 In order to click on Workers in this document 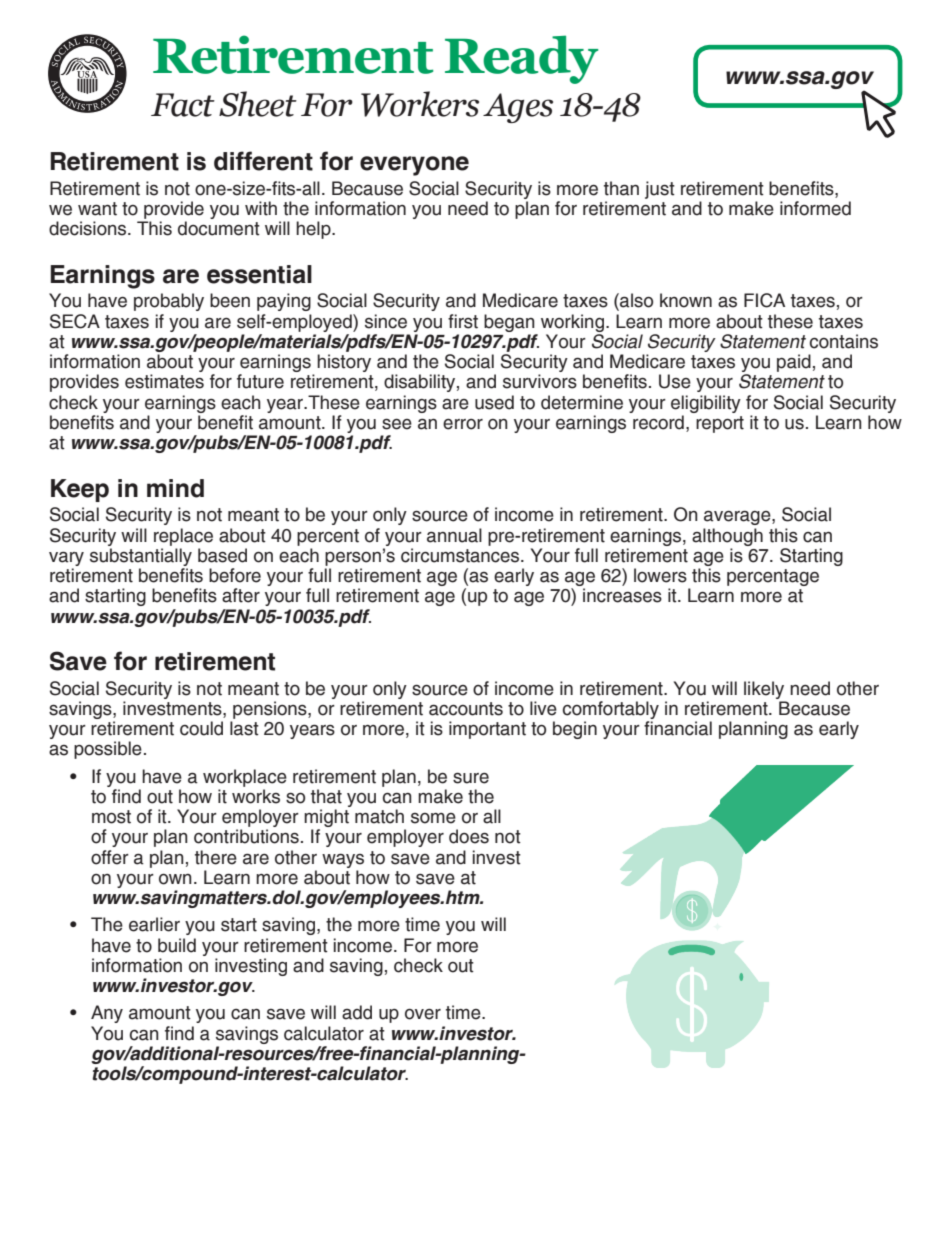, I will do `click(420, 104)`.
